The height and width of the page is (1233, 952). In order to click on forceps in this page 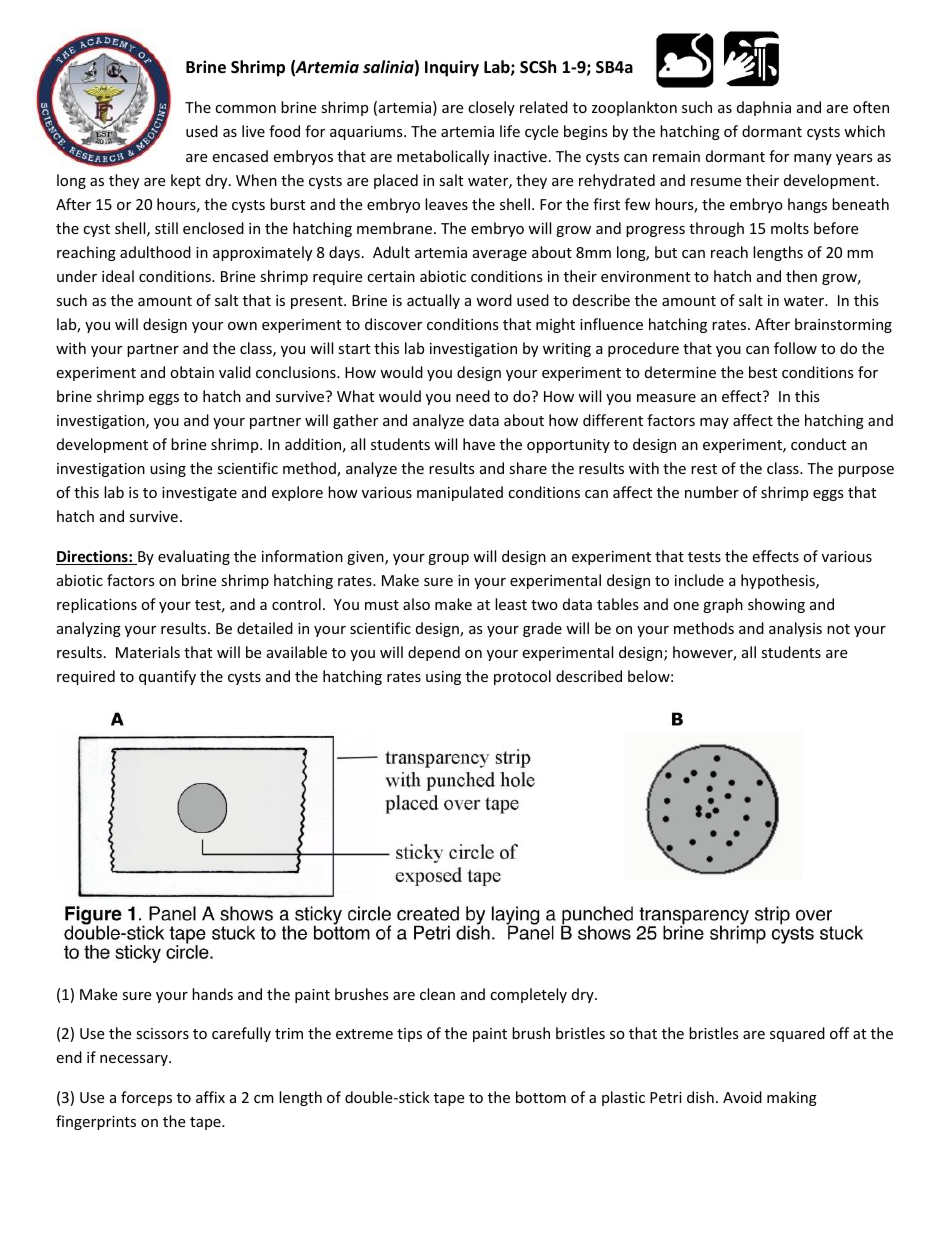, I will do `click(146, 1098)`.
